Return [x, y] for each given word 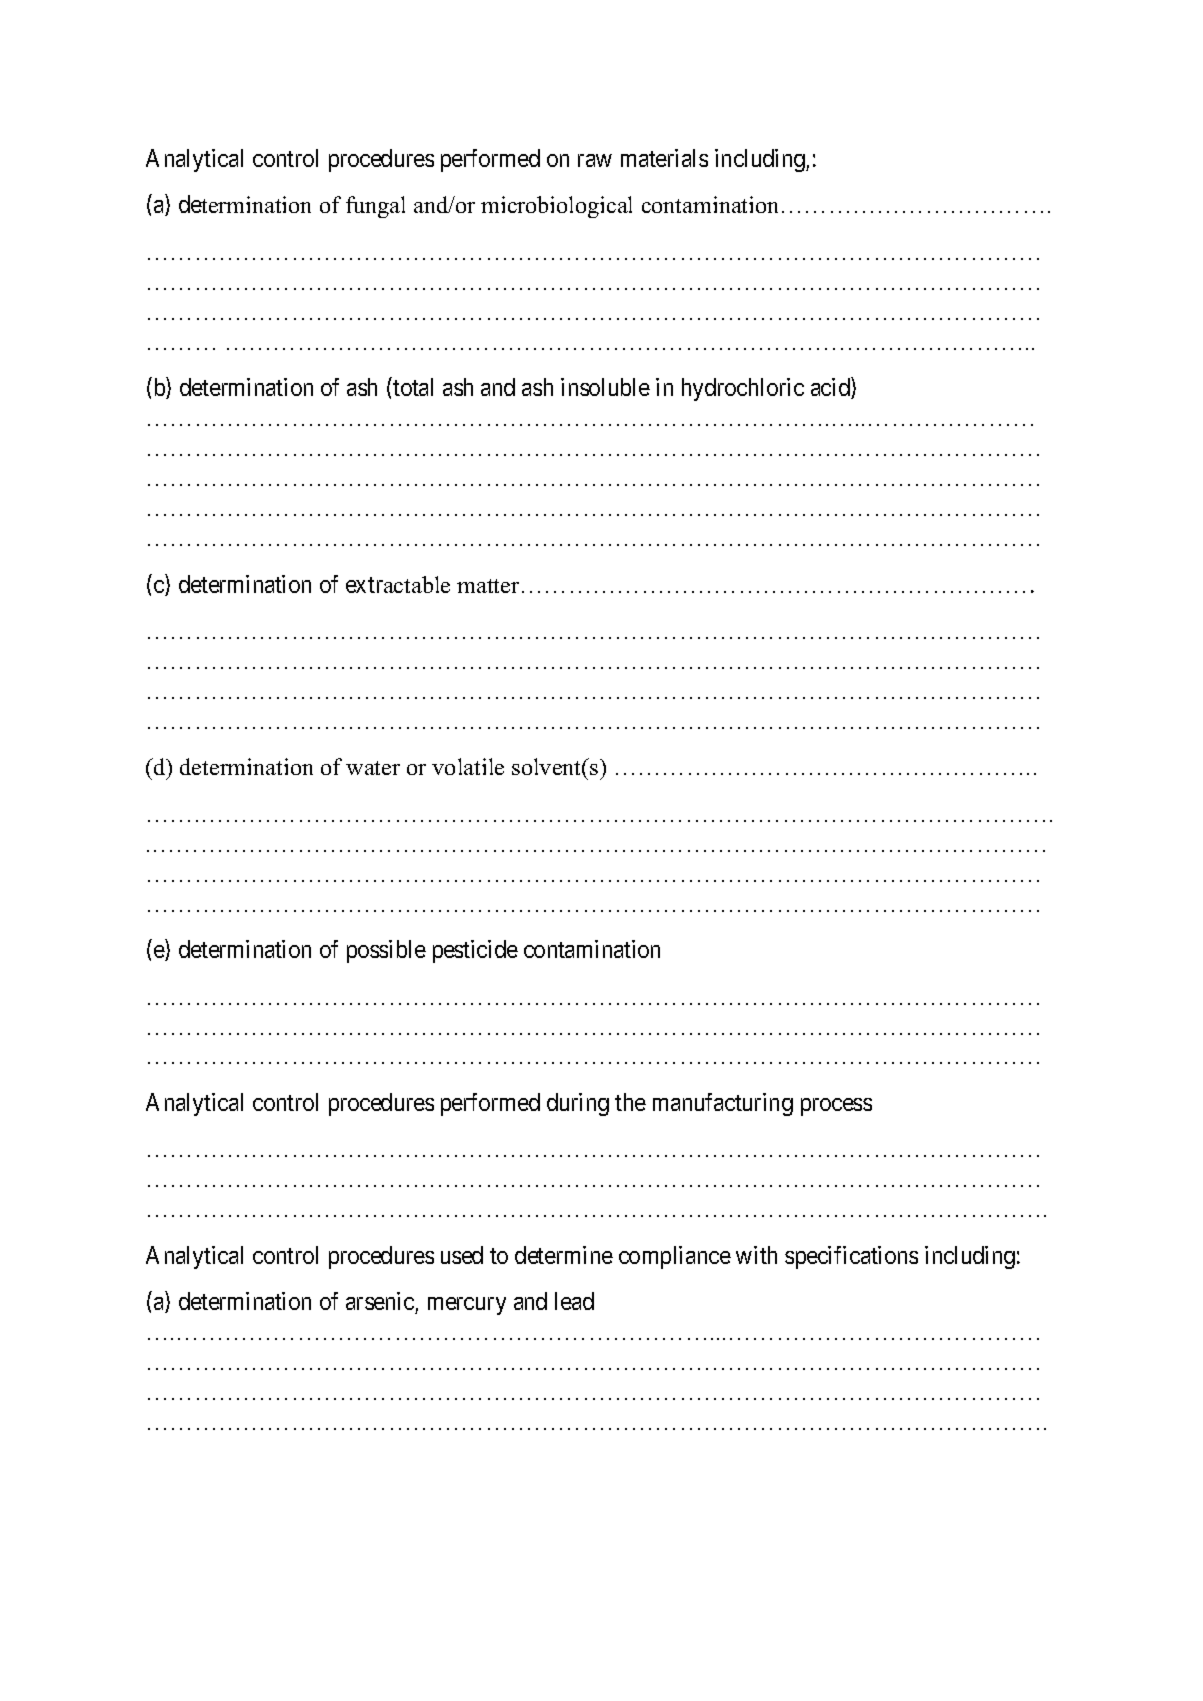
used [462, 1255]
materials [664, 158]
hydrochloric [743, 389]
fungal [375, 207]
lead [574, 1301]
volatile [468, 766]
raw [595, 160]
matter [488, 586]
